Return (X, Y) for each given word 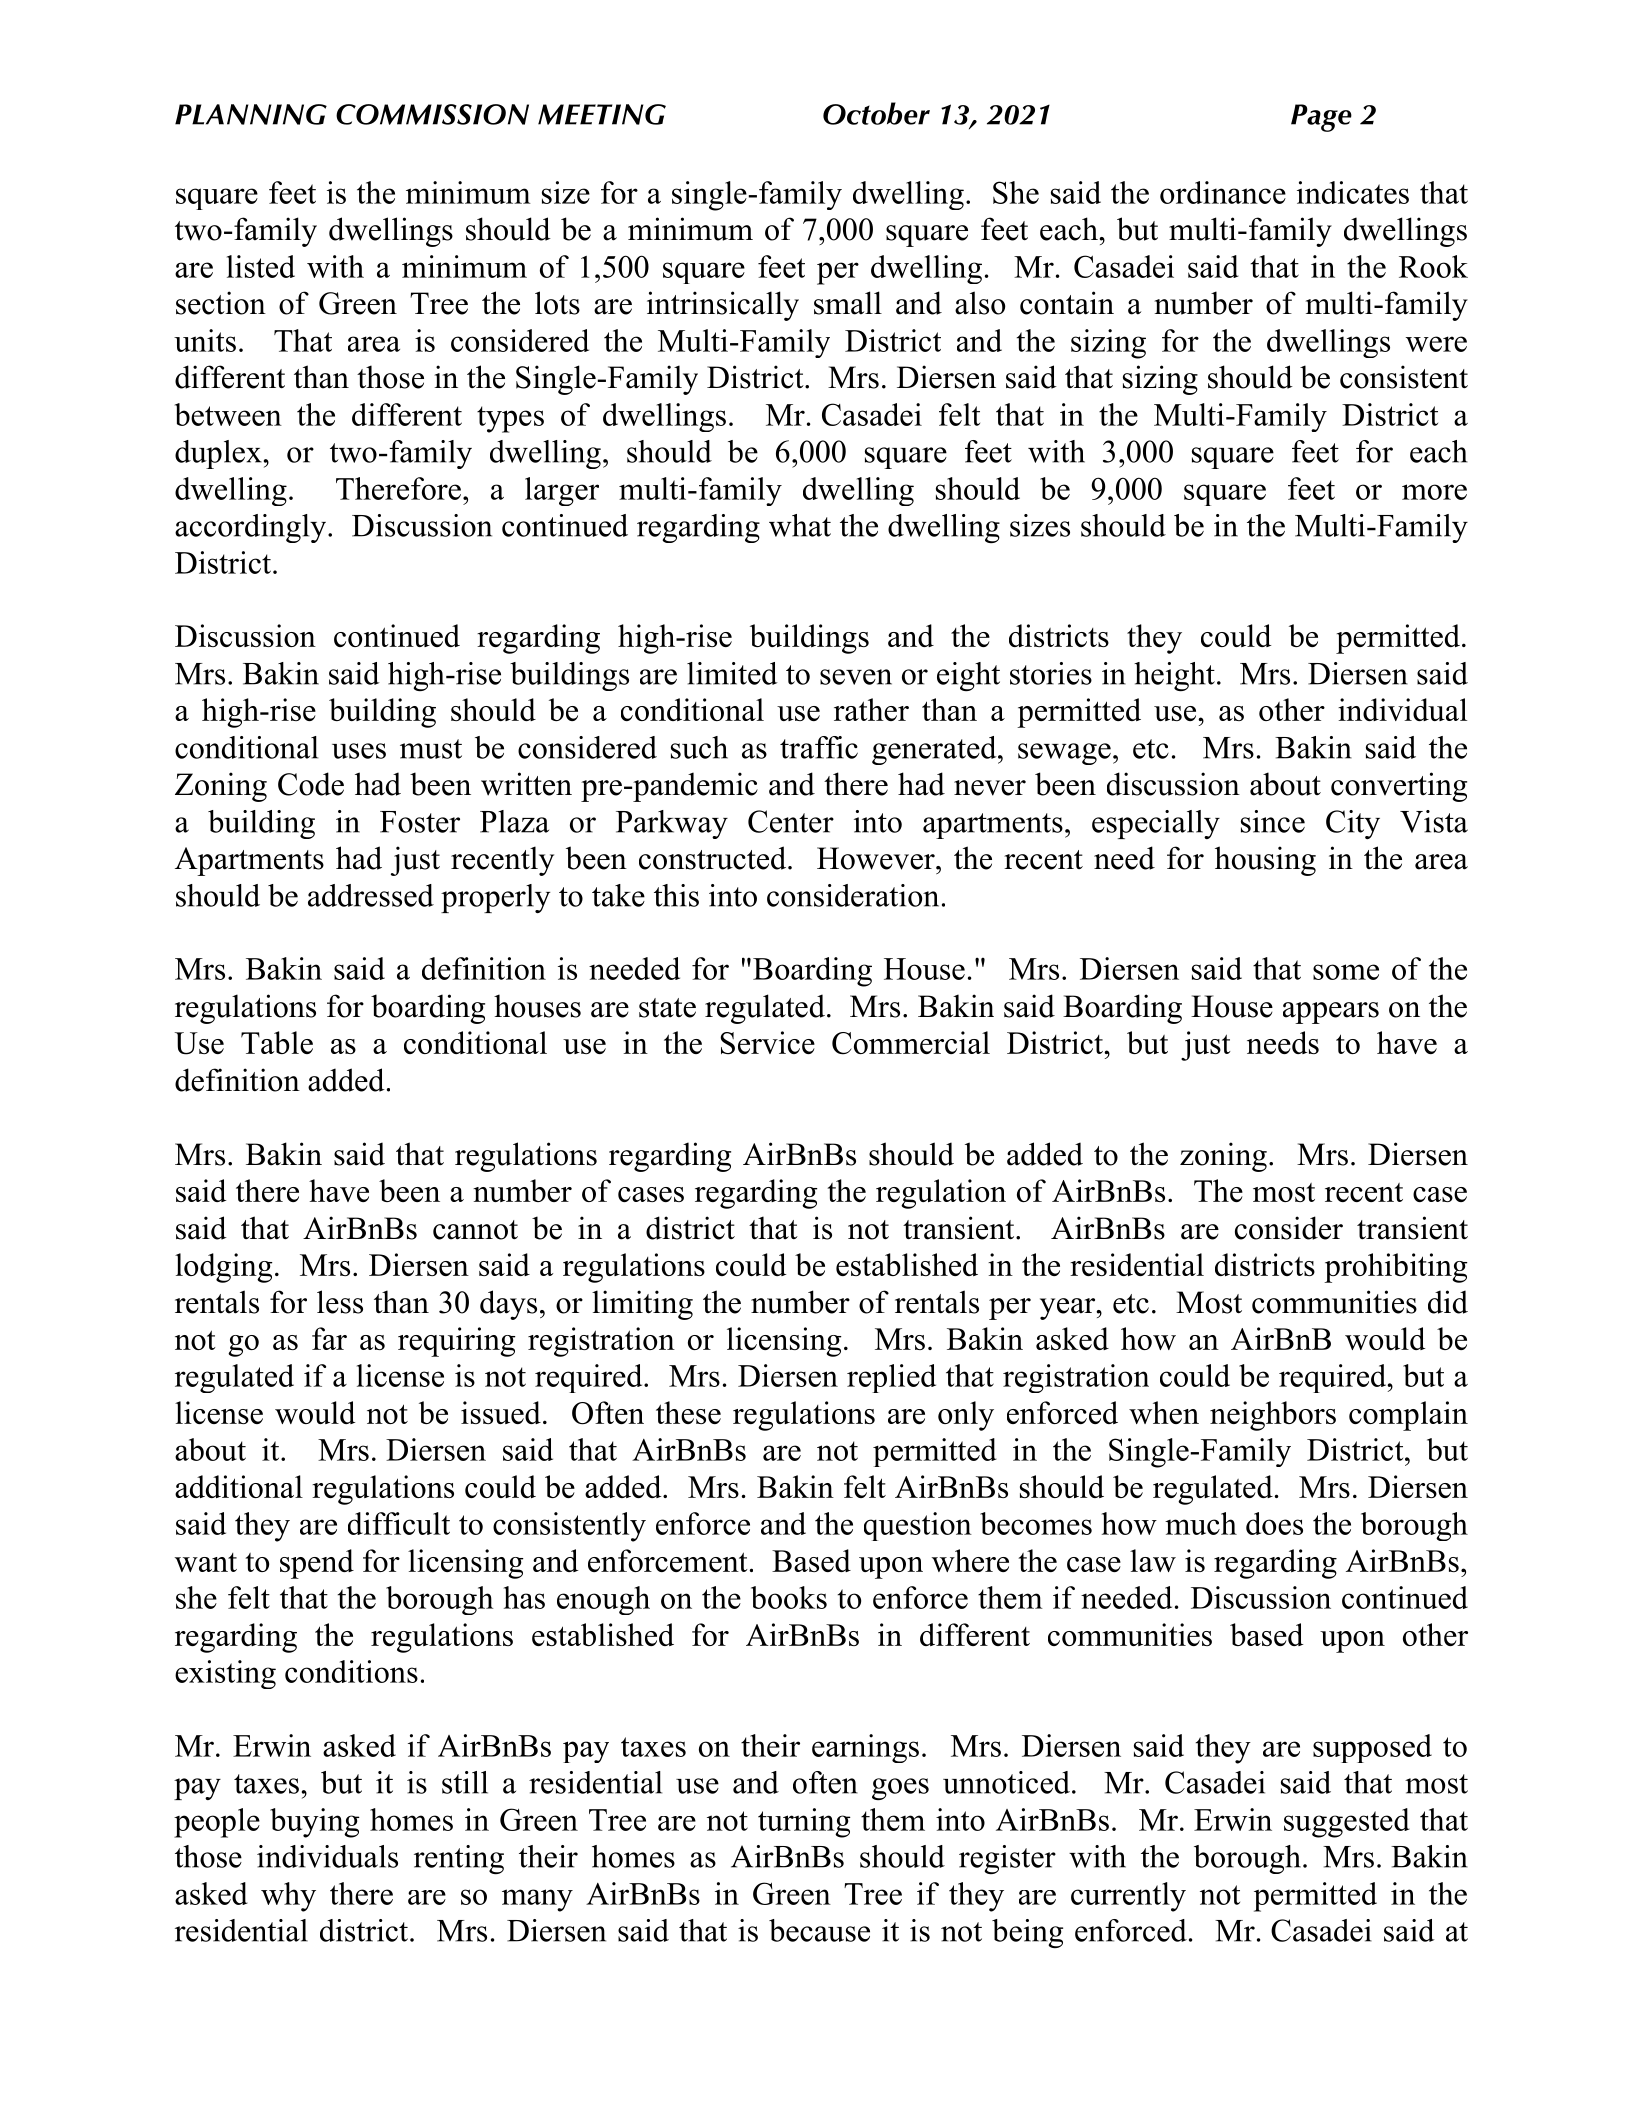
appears (1331, 1013)
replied (891, 1378)
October (876, 113)
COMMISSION (432, 114)
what (800, 525)
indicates (1353, 192)
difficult (399, 1523)
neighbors (1273, 1416)
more (1434, 492)
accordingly (252, 528)
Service (767, 1043)
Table (277, 1042)
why (288, 1897)
